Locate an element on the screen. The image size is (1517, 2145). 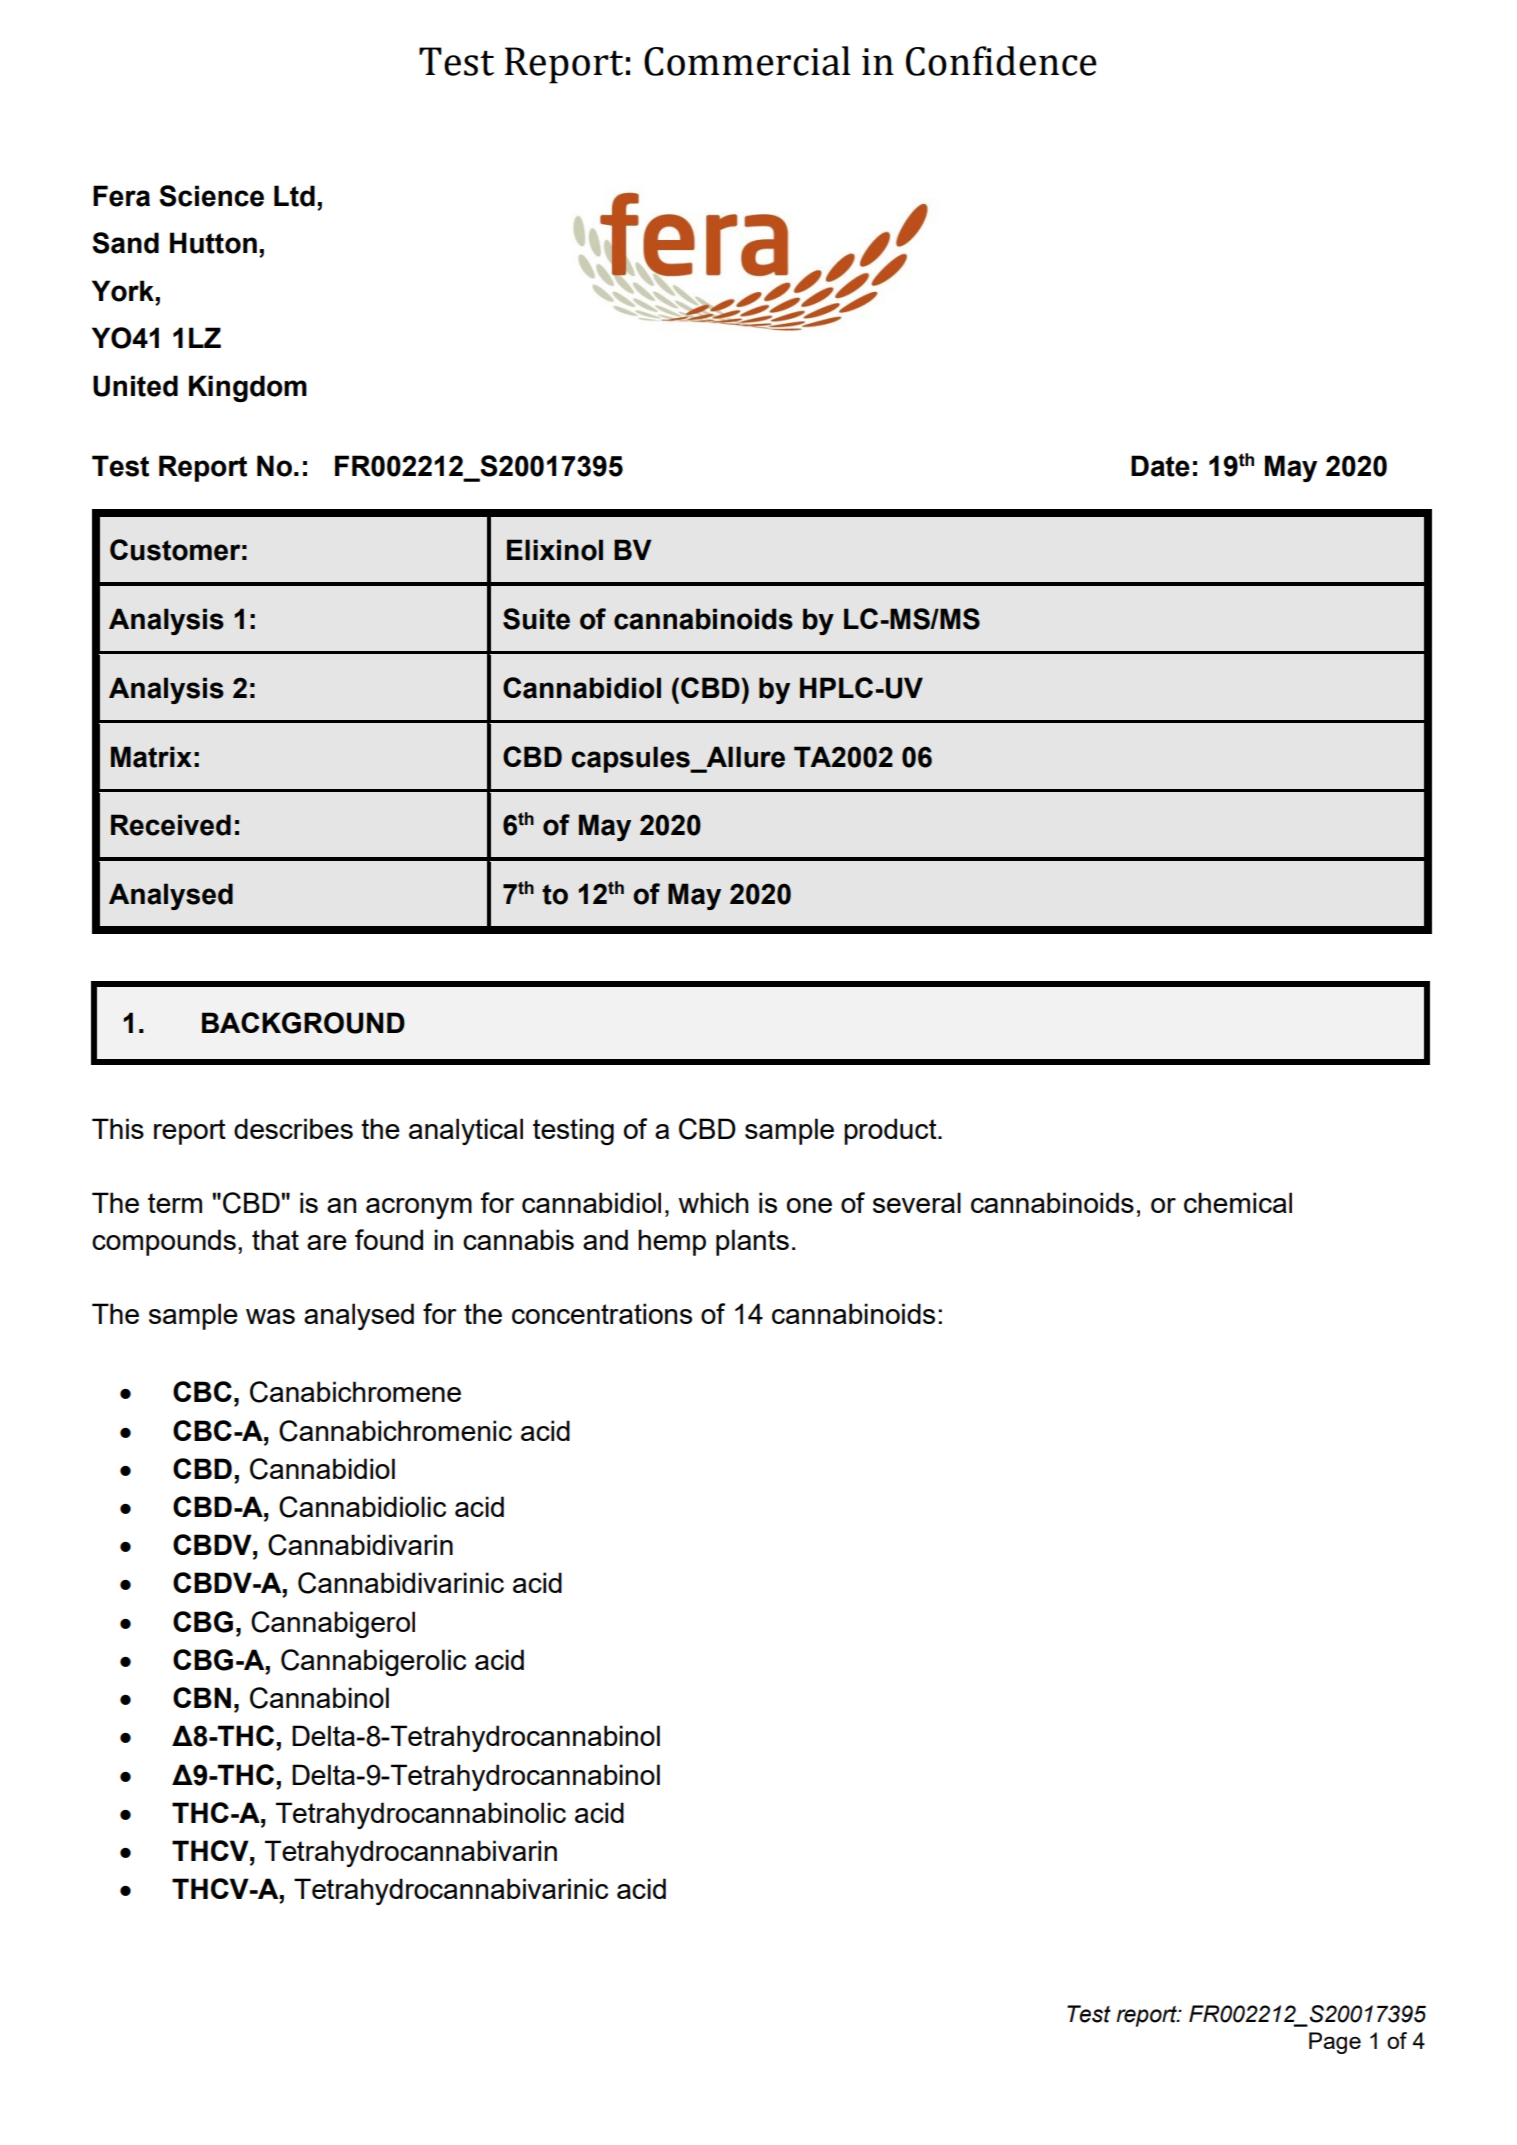
Ltd is located at coordinates (294, 196).
